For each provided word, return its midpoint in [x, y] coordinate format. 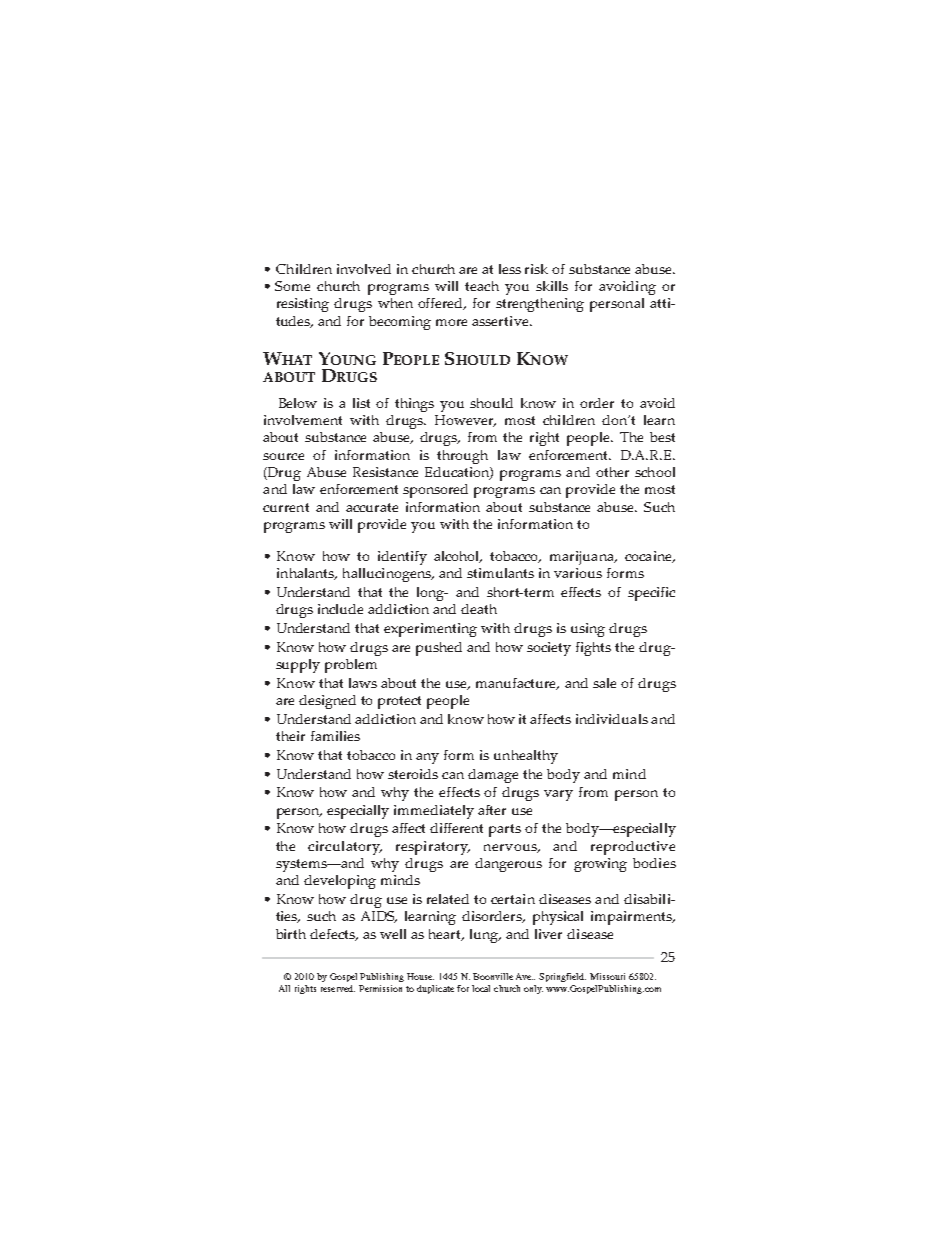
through [462, 457]
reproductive [633, 848]
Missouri [607, 976]
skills [552, 286]
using [588, 630]
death [479, 609]
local [481, 988]
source [283, 456]
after [492, 810]
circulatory [345, 848]
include [340, 609]
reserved [338, 988]
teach [482, 286]
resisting [303, 305]
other [612, 472]
